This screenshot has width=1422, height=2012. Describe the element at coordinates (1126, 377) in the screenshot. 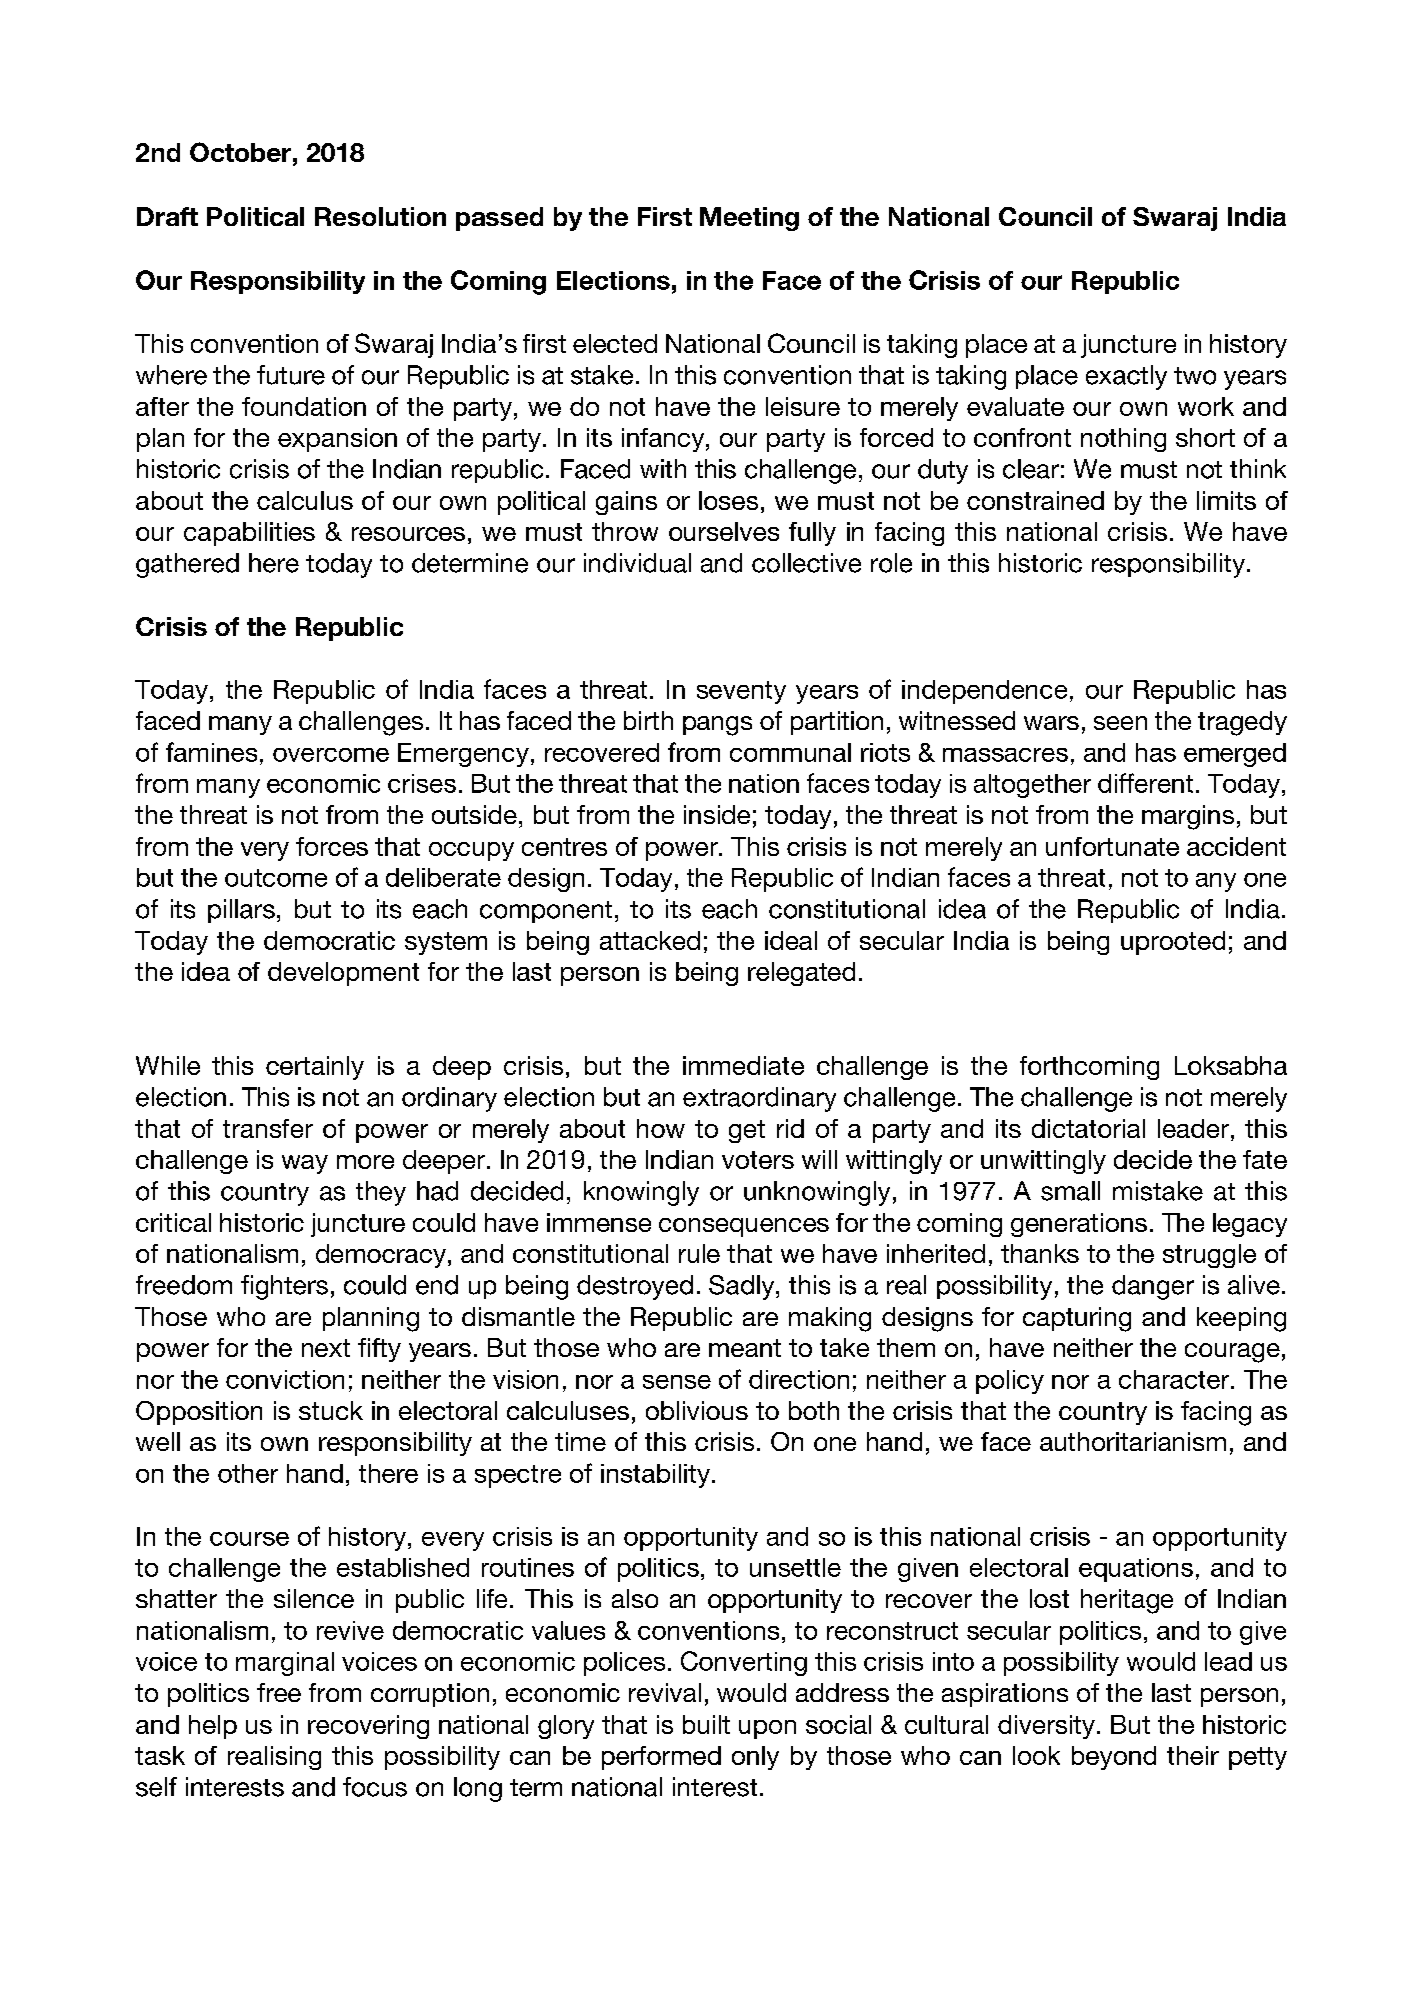

I see `exactly` at that location.
